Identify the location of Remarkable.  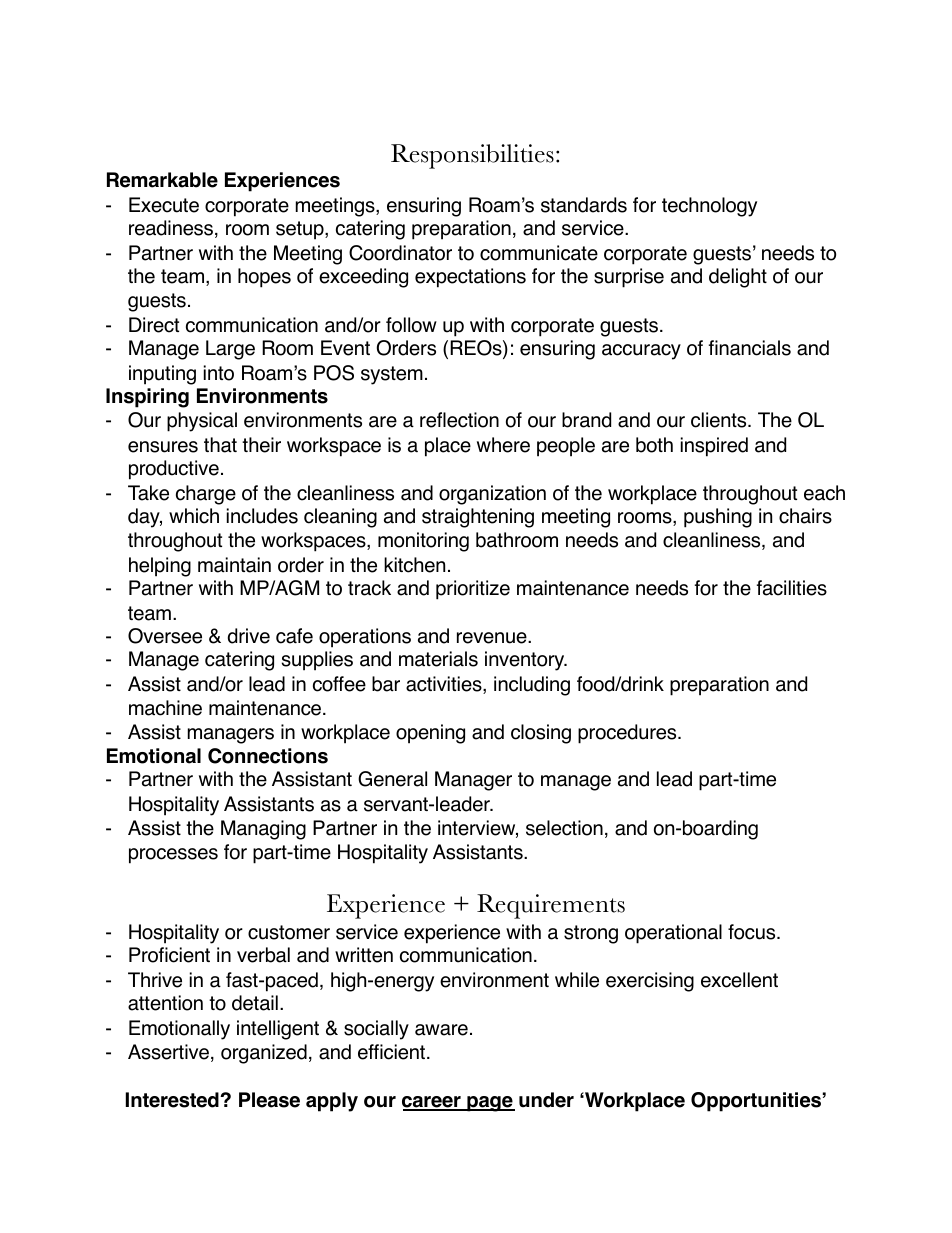
(162, 180).
